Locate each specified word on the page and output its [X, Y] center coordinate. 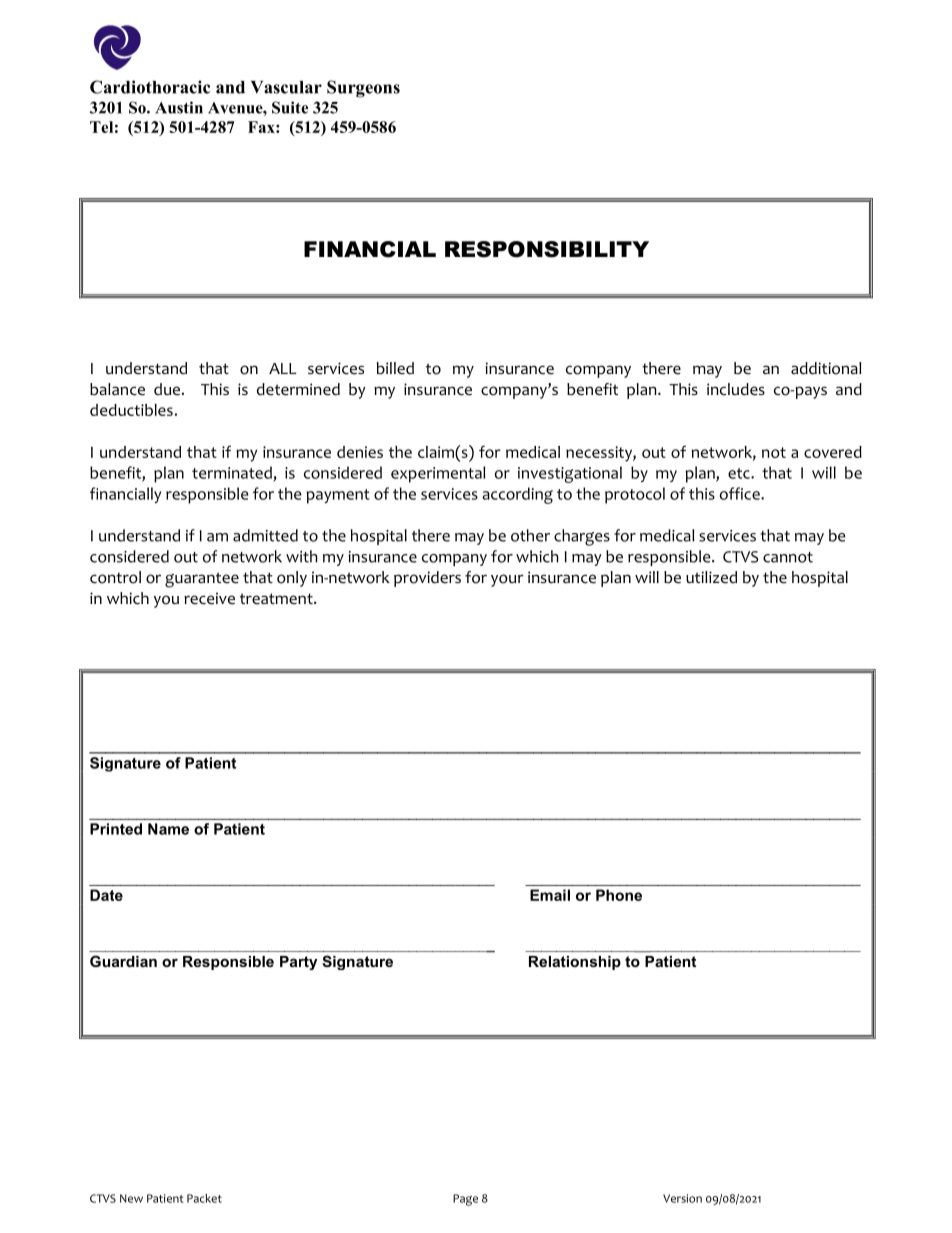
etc [740, 473]
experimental [438, 474]
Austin [179, 107]
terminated [232, 472]
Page [465, 1200]
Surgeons [363, 89]
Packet [204, 1198]
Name [168, 829]
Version [682, 1198]
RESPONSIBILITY [547, 249]
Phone [619, 895]
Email [550, 895]
